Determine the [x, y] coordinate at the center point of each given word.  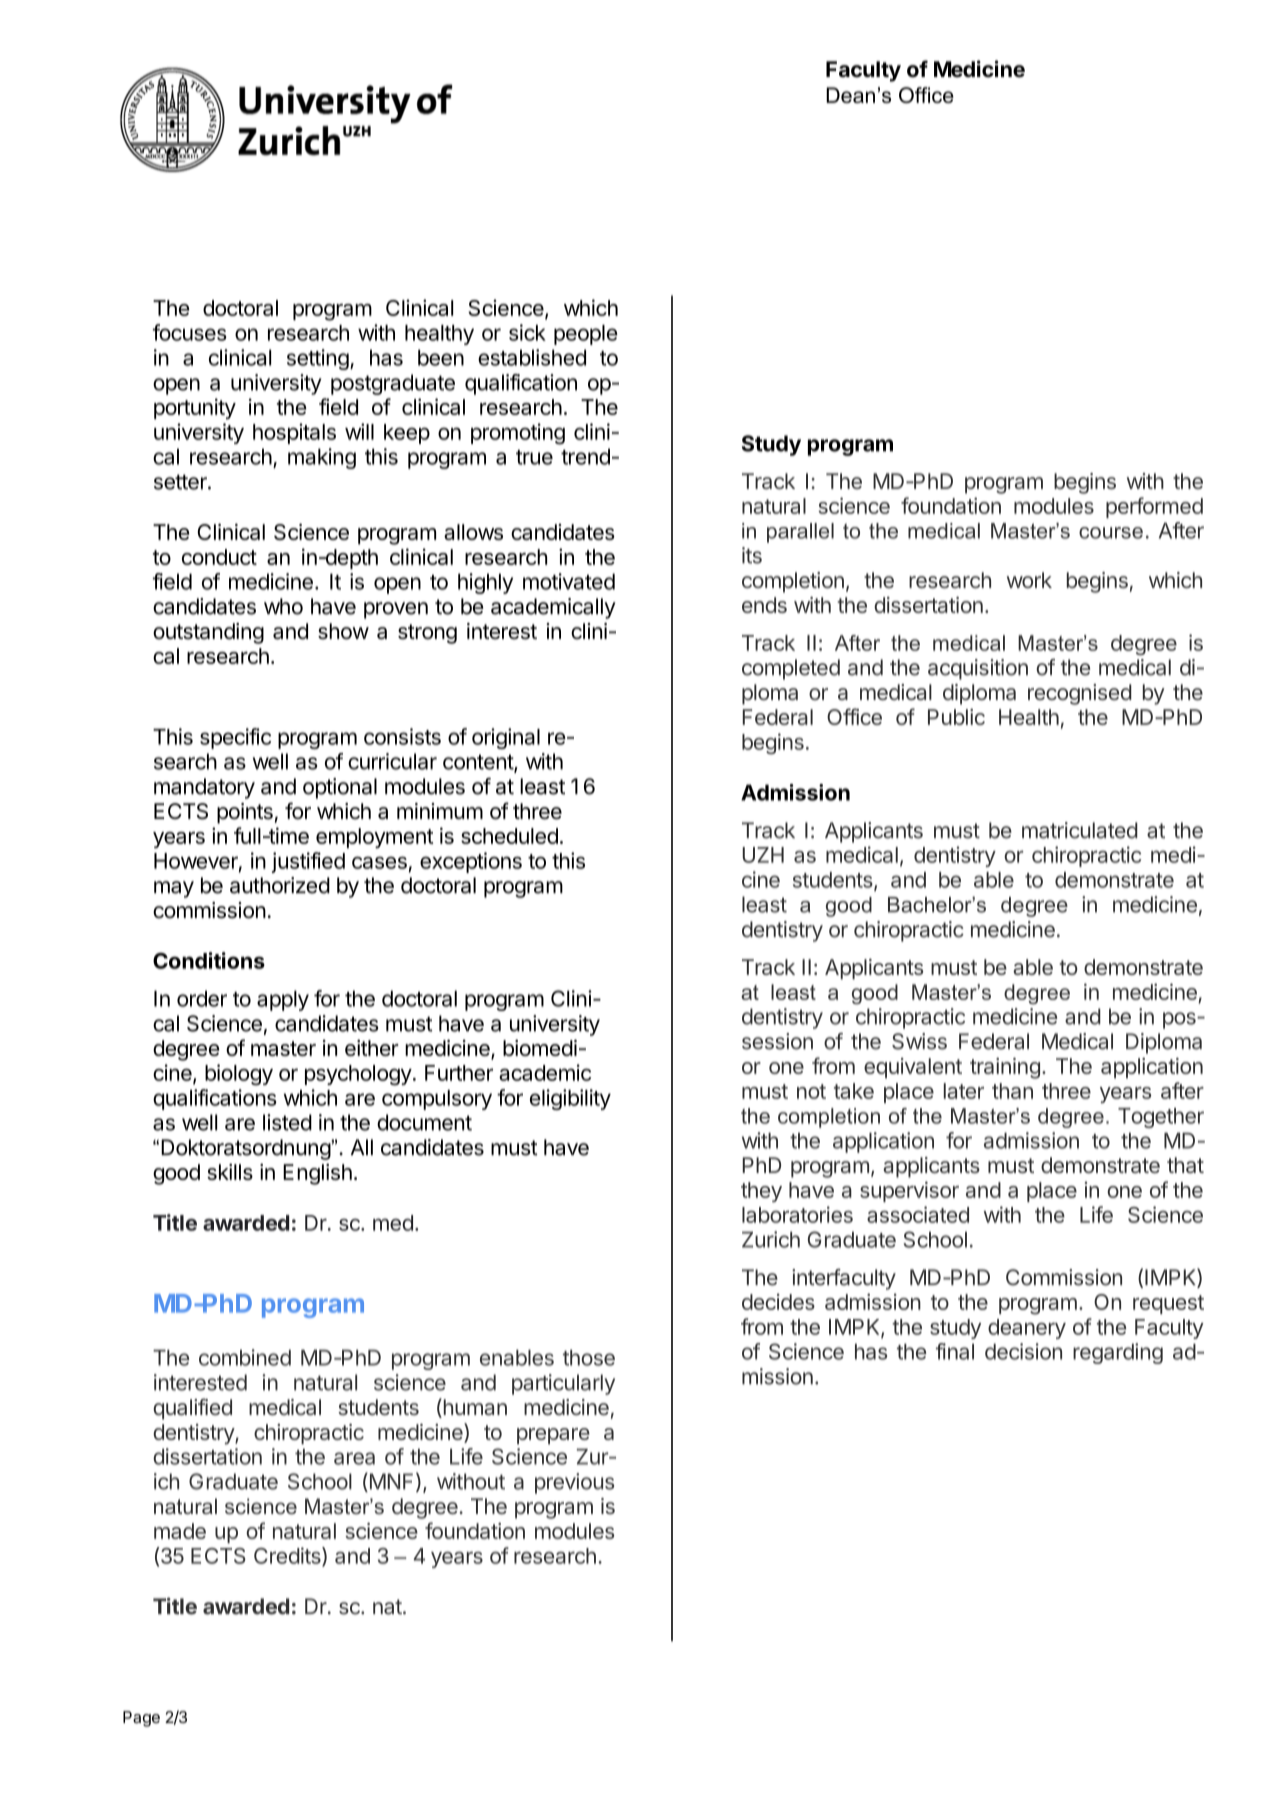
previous [574, 1483]
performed [1154, 507]
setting [318, 359]
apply [283, 1000]
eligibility [570, 1099]
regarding [1118, 1353]
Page [141, 1719]
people [586, 335]
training [1005, 1068]
